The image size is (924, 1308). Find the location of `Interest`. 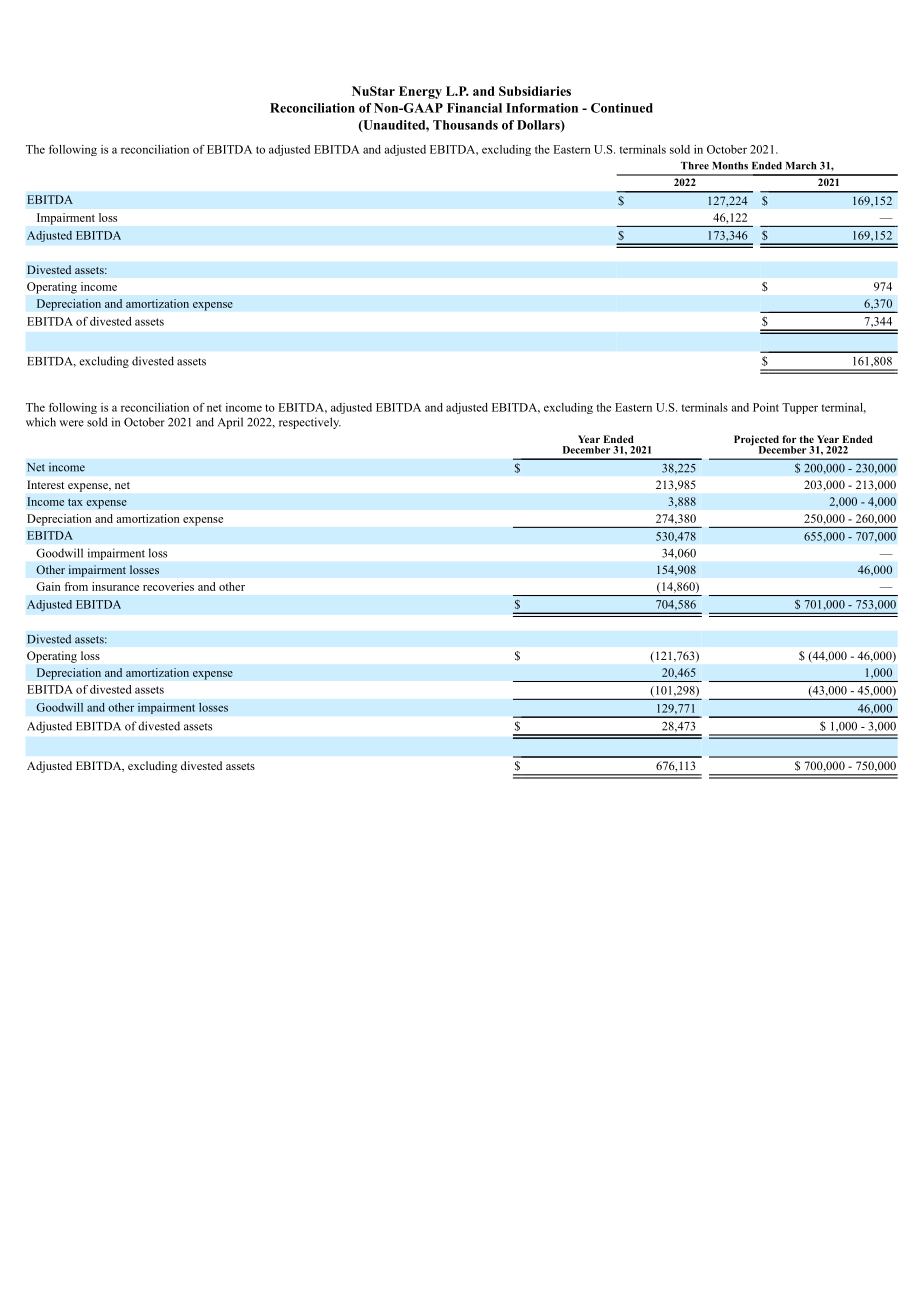

Interest is located at coordinates (45, 484).
